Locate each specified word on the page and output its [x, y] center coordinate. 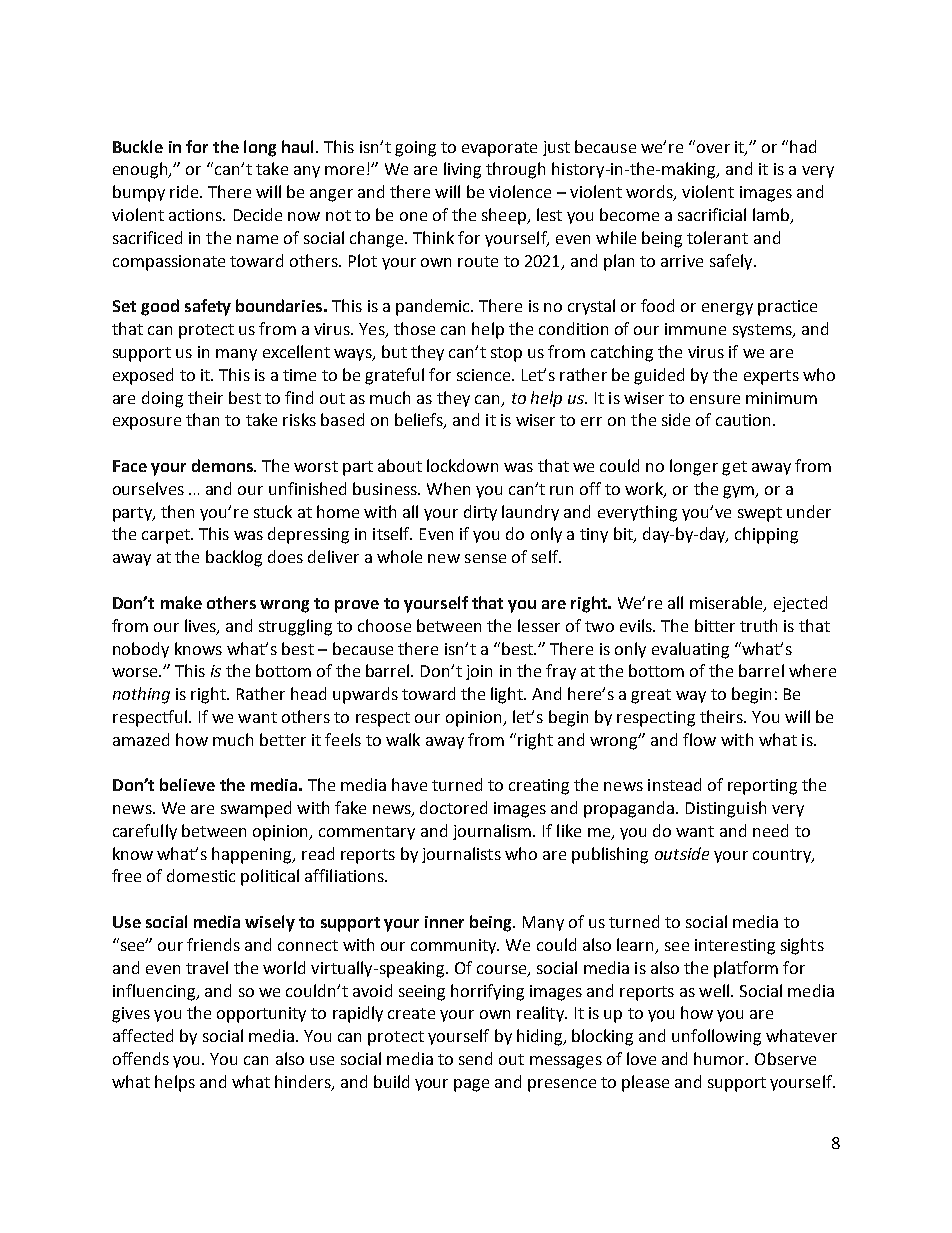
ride [185, 191]
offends [141, 1058]
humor [720, 1058]
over [712, 147]
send [475, 1058]
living [462, 170]
